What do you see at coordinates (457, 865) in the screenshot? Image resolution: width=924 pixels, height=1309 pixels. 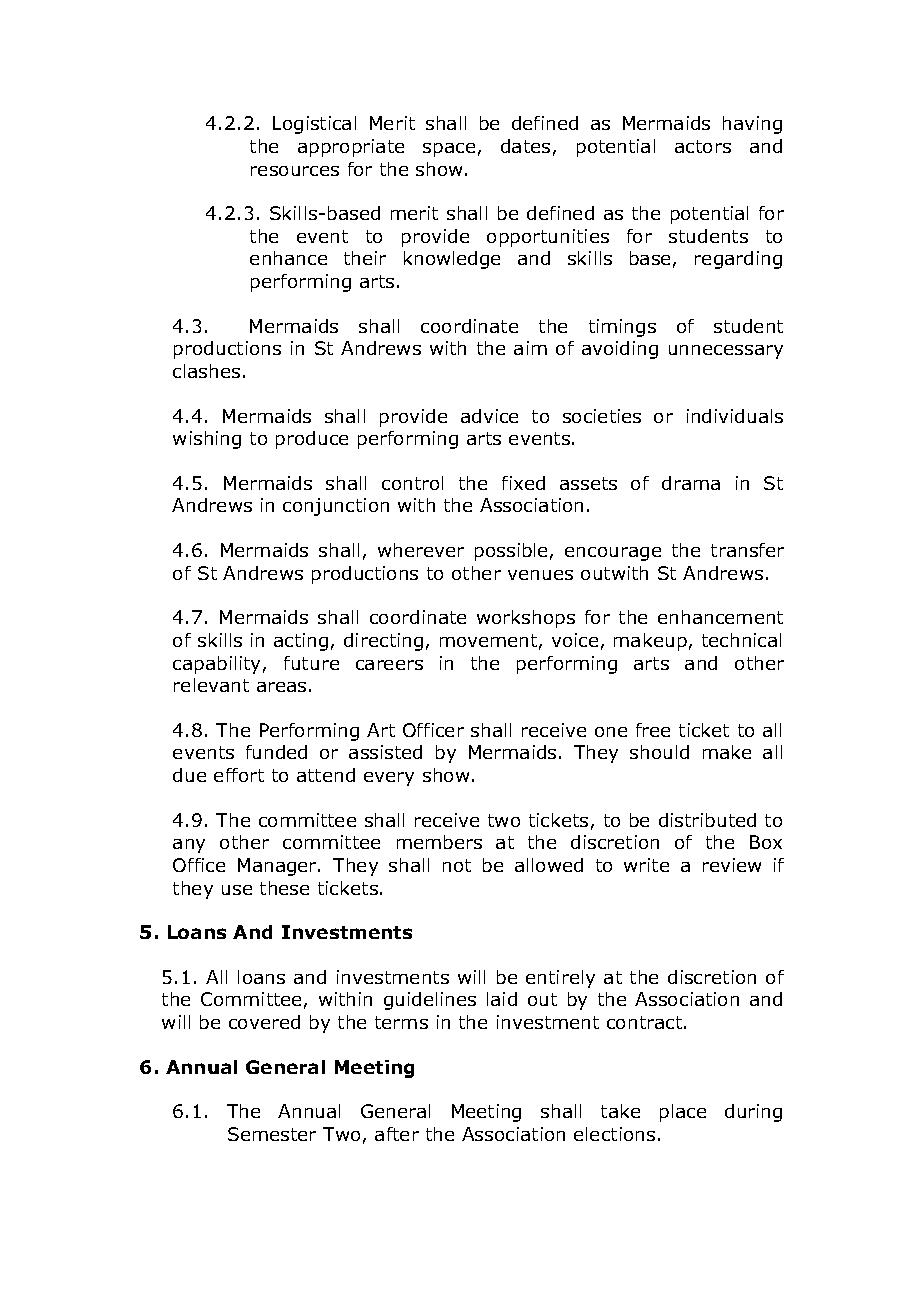 I see `not` at bounding box center [457, 865].
